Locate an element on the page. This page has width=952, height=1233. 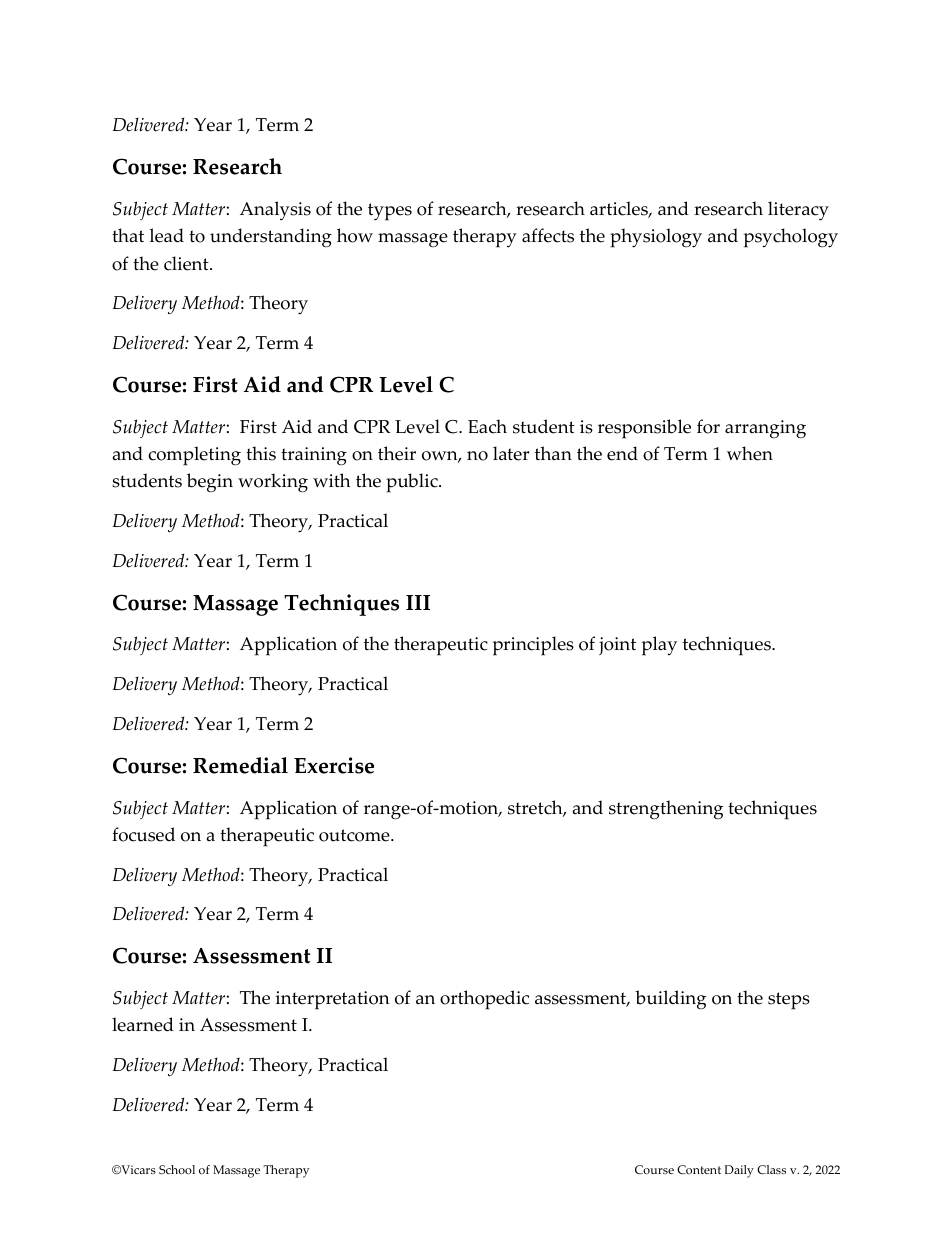
principles is located at coordinates (533, 646).
